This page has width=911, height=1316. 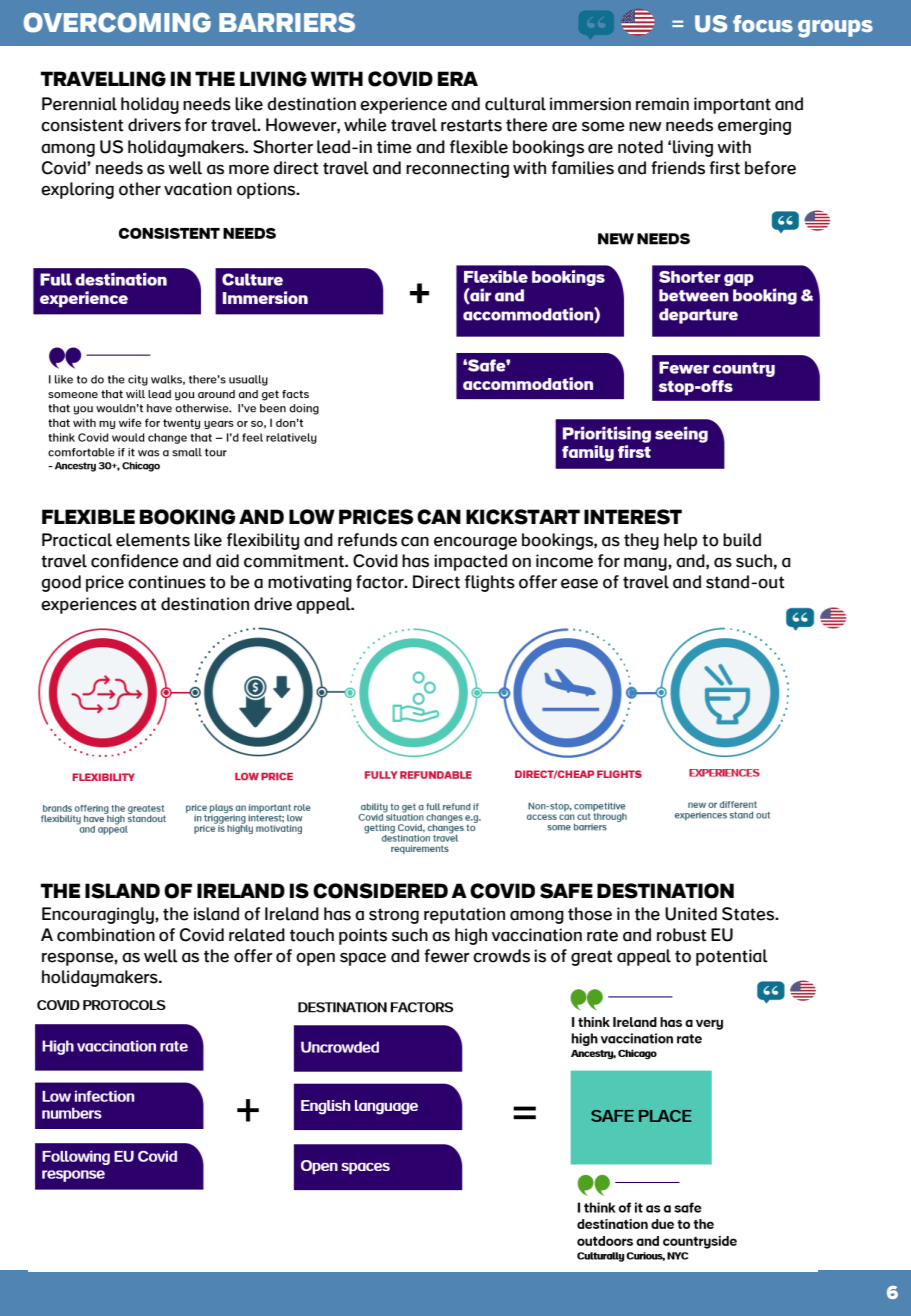 I want to click on continues, so click(x=167, y=582).
